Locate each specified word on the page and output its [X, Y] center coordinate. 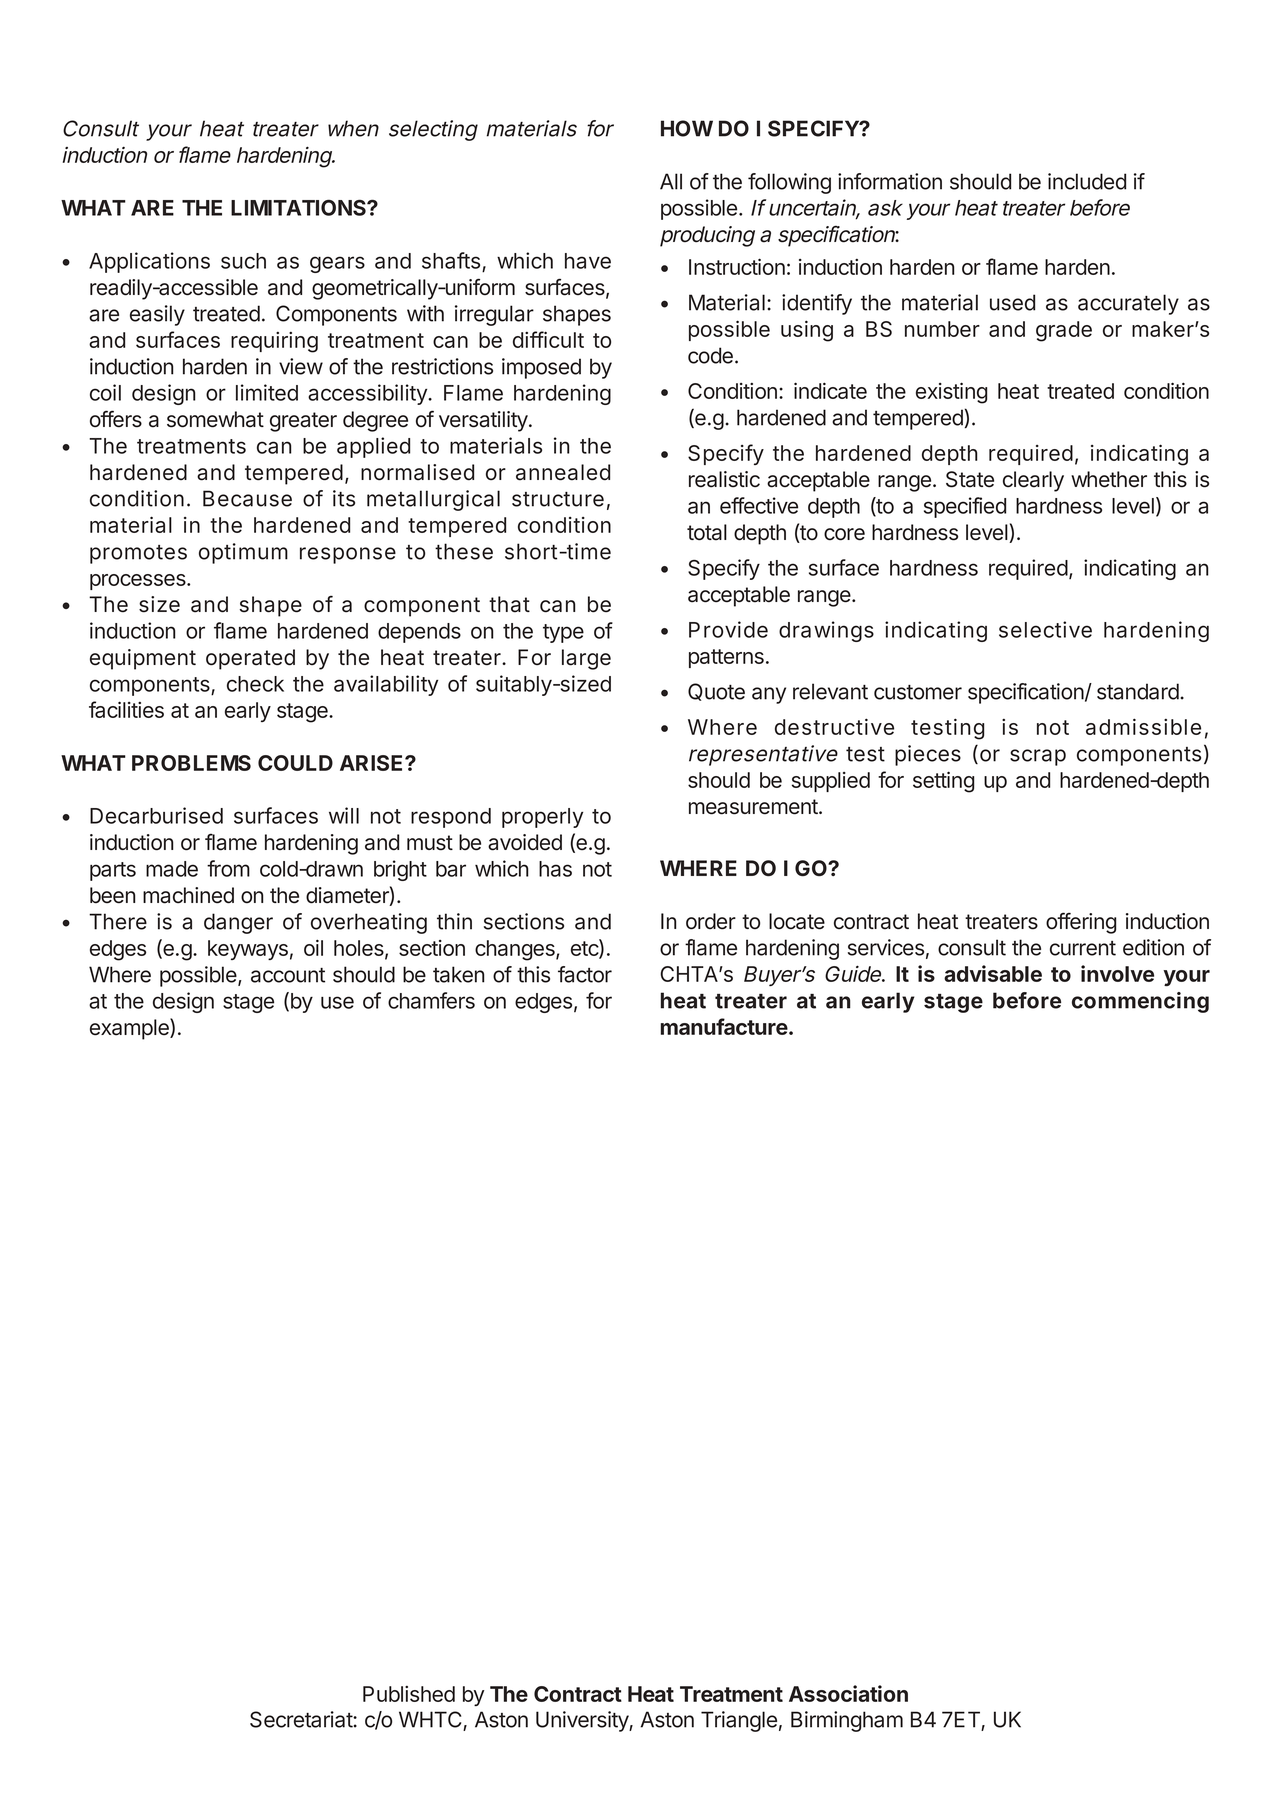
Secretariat [302, 1719]
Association [848, 1693]
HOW [687, 128]
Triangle [739, 1721]
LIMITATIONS [299, 207]
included [1087, 181]
